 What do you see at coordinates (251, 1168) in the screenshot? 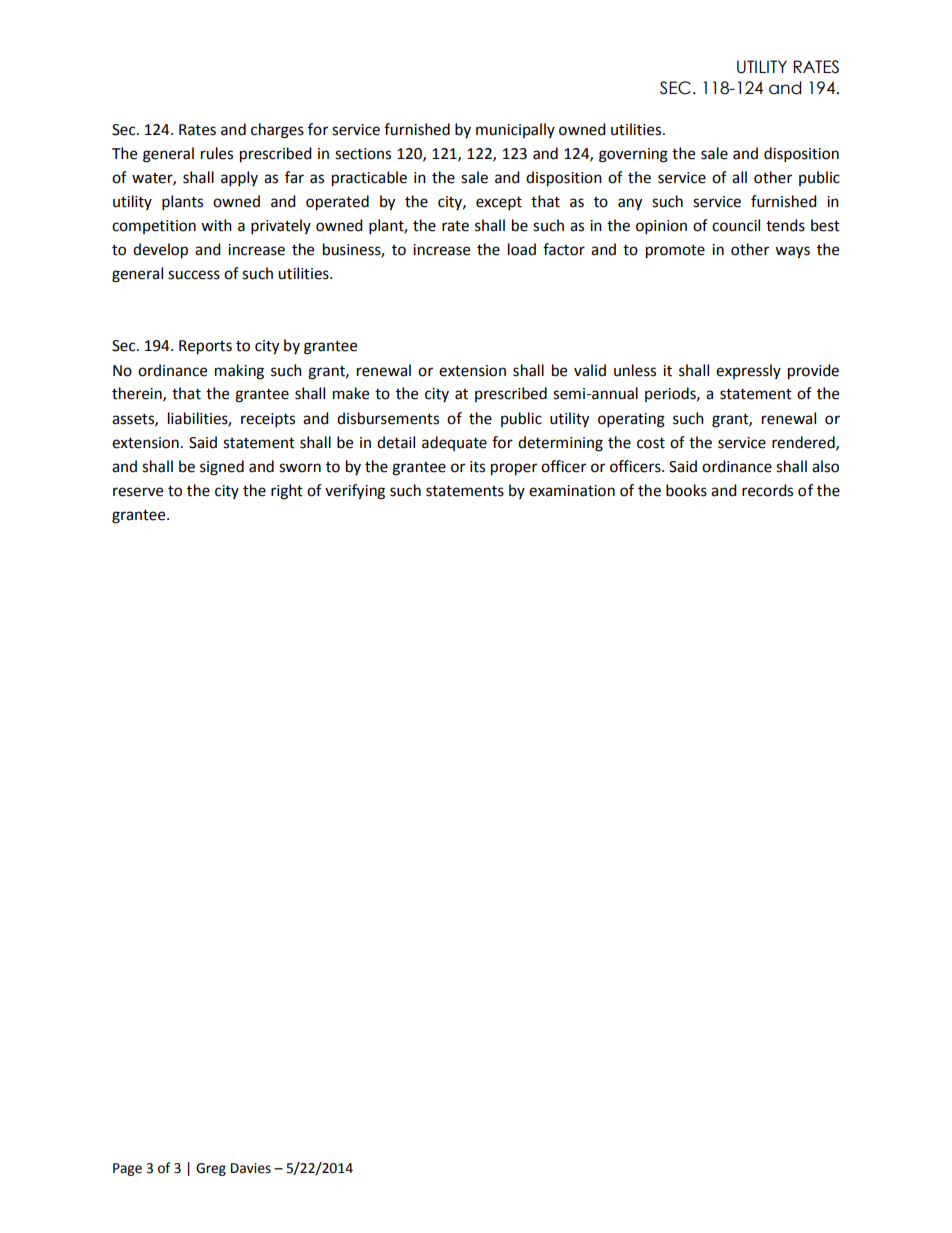
I see `Davies` at bounding box center [251, 1168].
